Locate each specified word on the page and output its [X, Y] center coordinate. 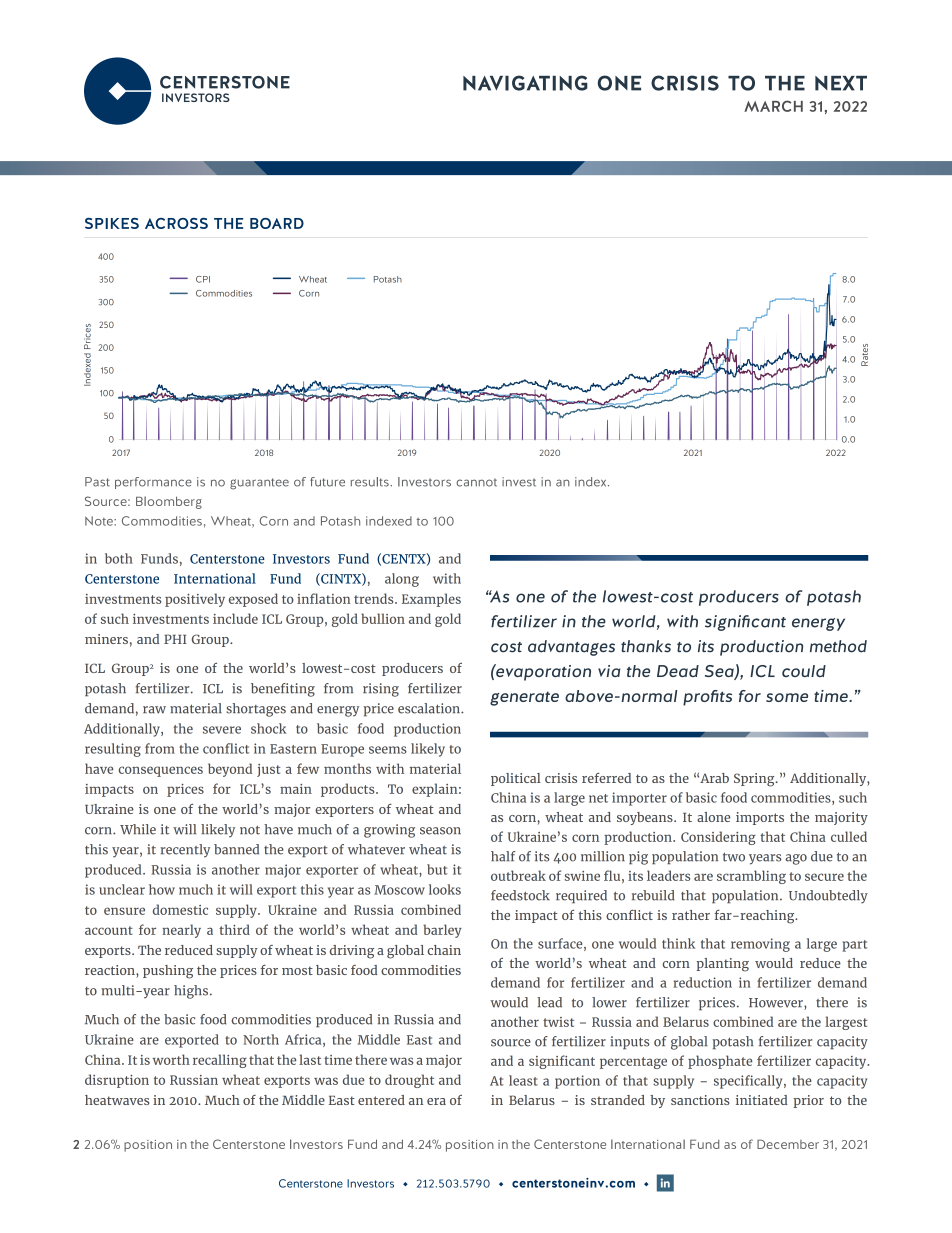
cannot [476, 483]
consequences [160, 771]
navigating [525, 83]
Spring [755, 780]
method [838, 646]
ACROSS [176, 223]
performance [153, 483]
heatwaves [117, 1100]
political [516, 779]
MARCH [773, 106]
